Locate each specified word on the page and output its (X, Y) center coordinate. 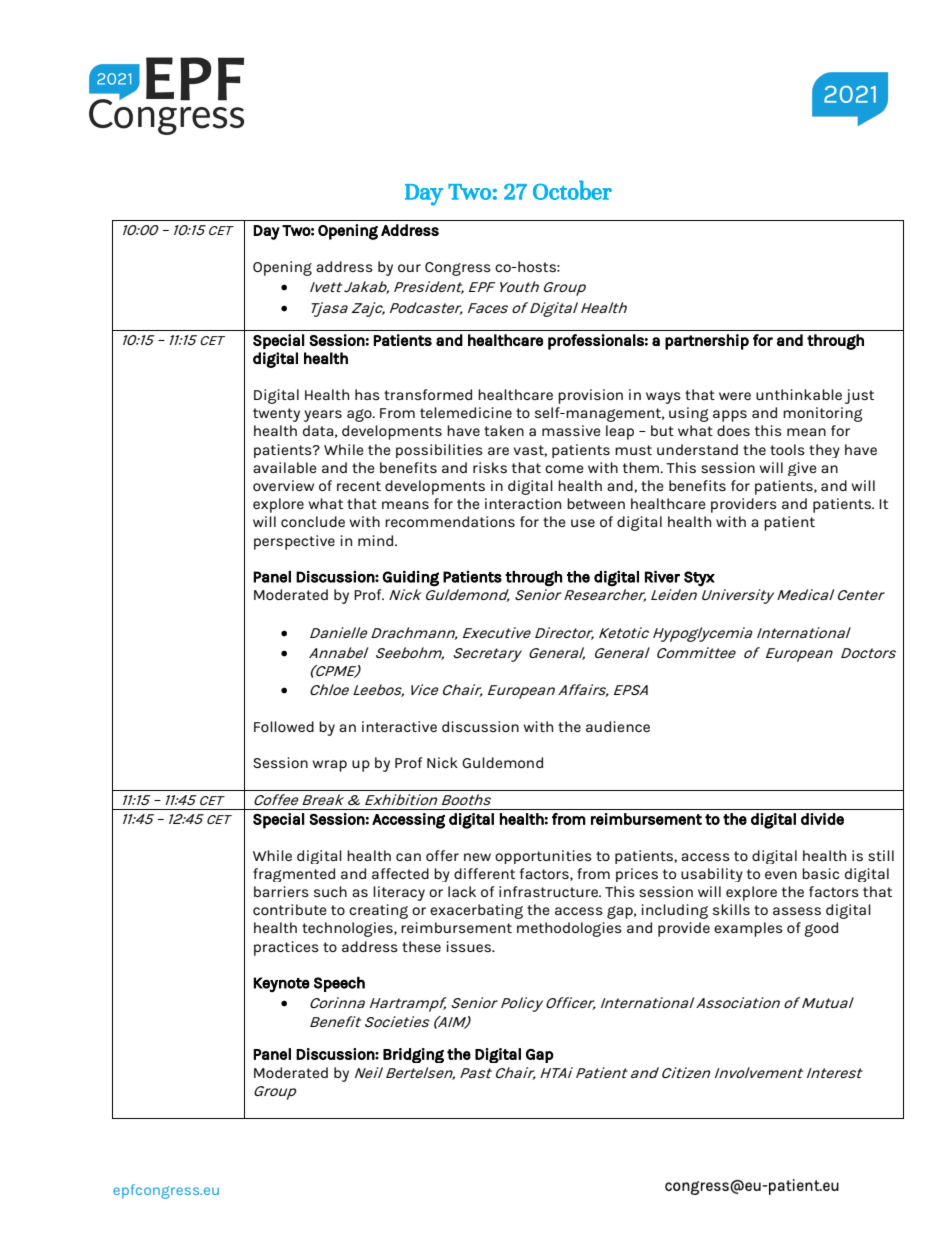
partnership (707, 342)
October (572, 190)
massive (571, 430)
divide (822, 819)
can (408, 857)
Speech (339, 984)
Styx (699, 579)
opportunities (543, 857)
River (662, 576)
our (409, 268)
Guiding (410, 578)
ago (360, 415)
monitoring (823, 414)
